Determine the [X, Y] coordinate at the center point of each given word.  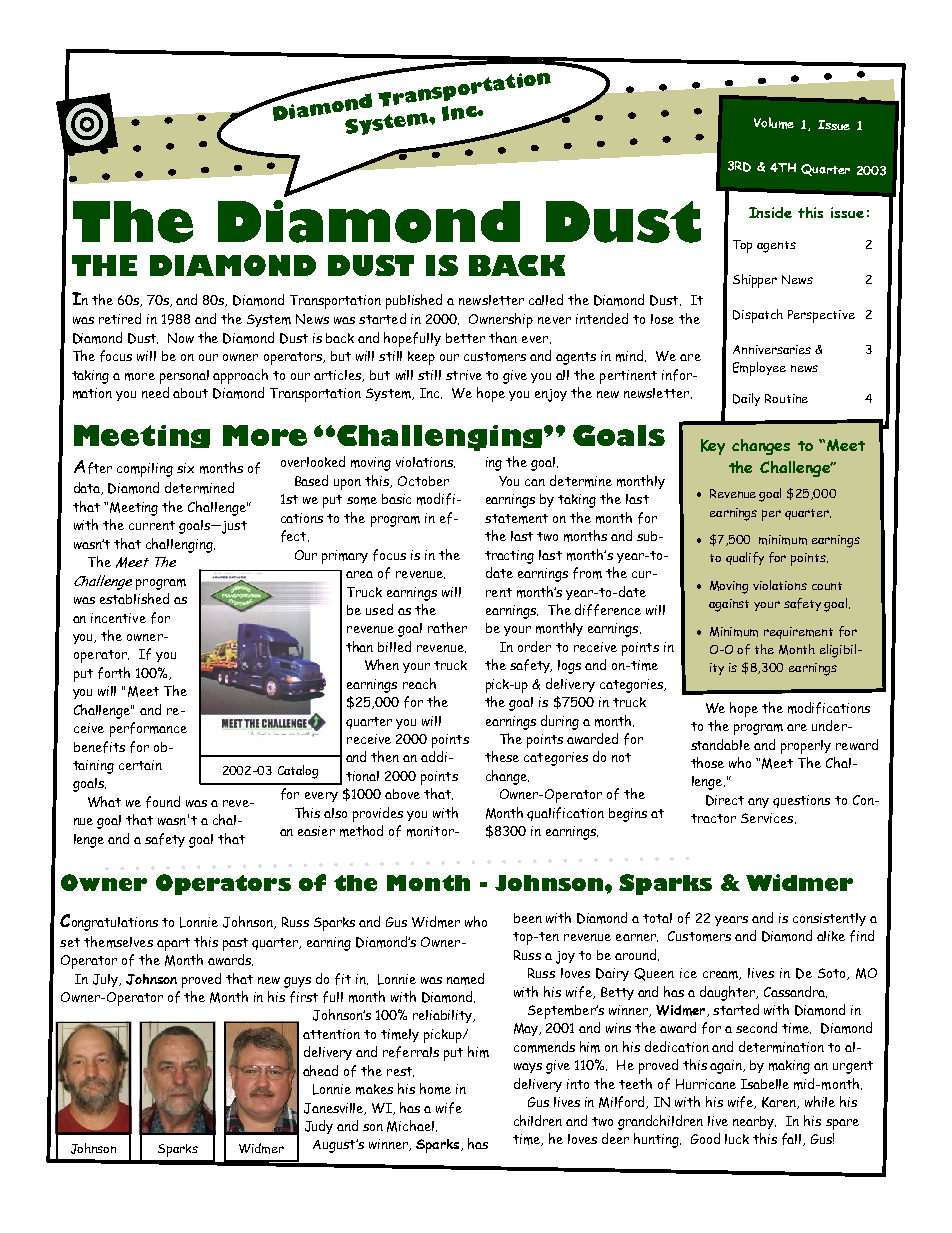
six [185, 468]
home [435, 1089]
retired [120, 318]
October [423, 481]
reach [419, 683]
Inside [770, 212]
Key [713, 447]
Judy [319, 1127]
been [528, 918]
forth [114, 673]
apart [173, 944]
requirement [798, 633]
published [414, 301]
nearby [754, 1122]
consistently [829, 919]
